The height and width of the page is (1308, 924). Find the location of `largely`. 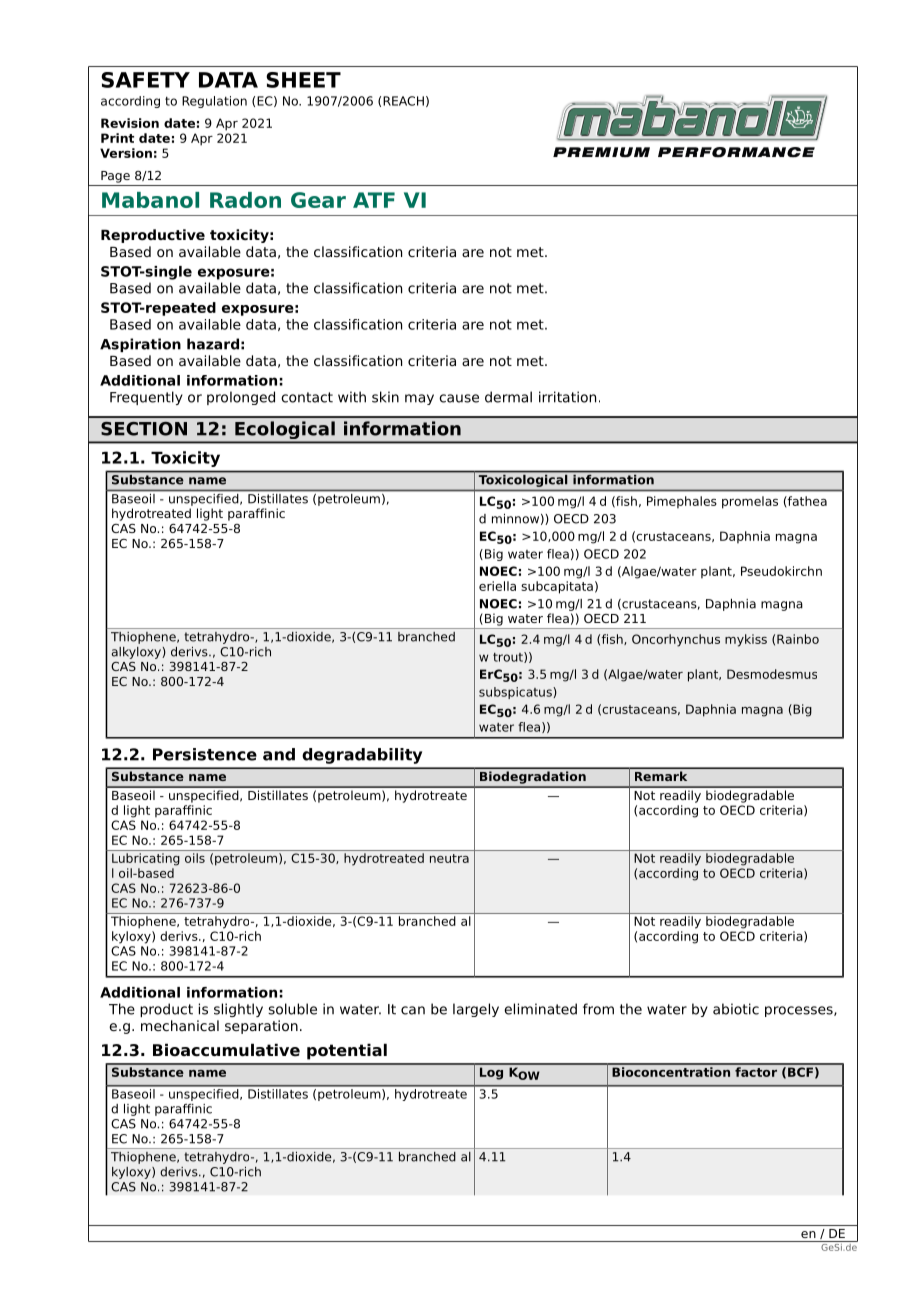

largely is located at coordinates (476, 1010).
